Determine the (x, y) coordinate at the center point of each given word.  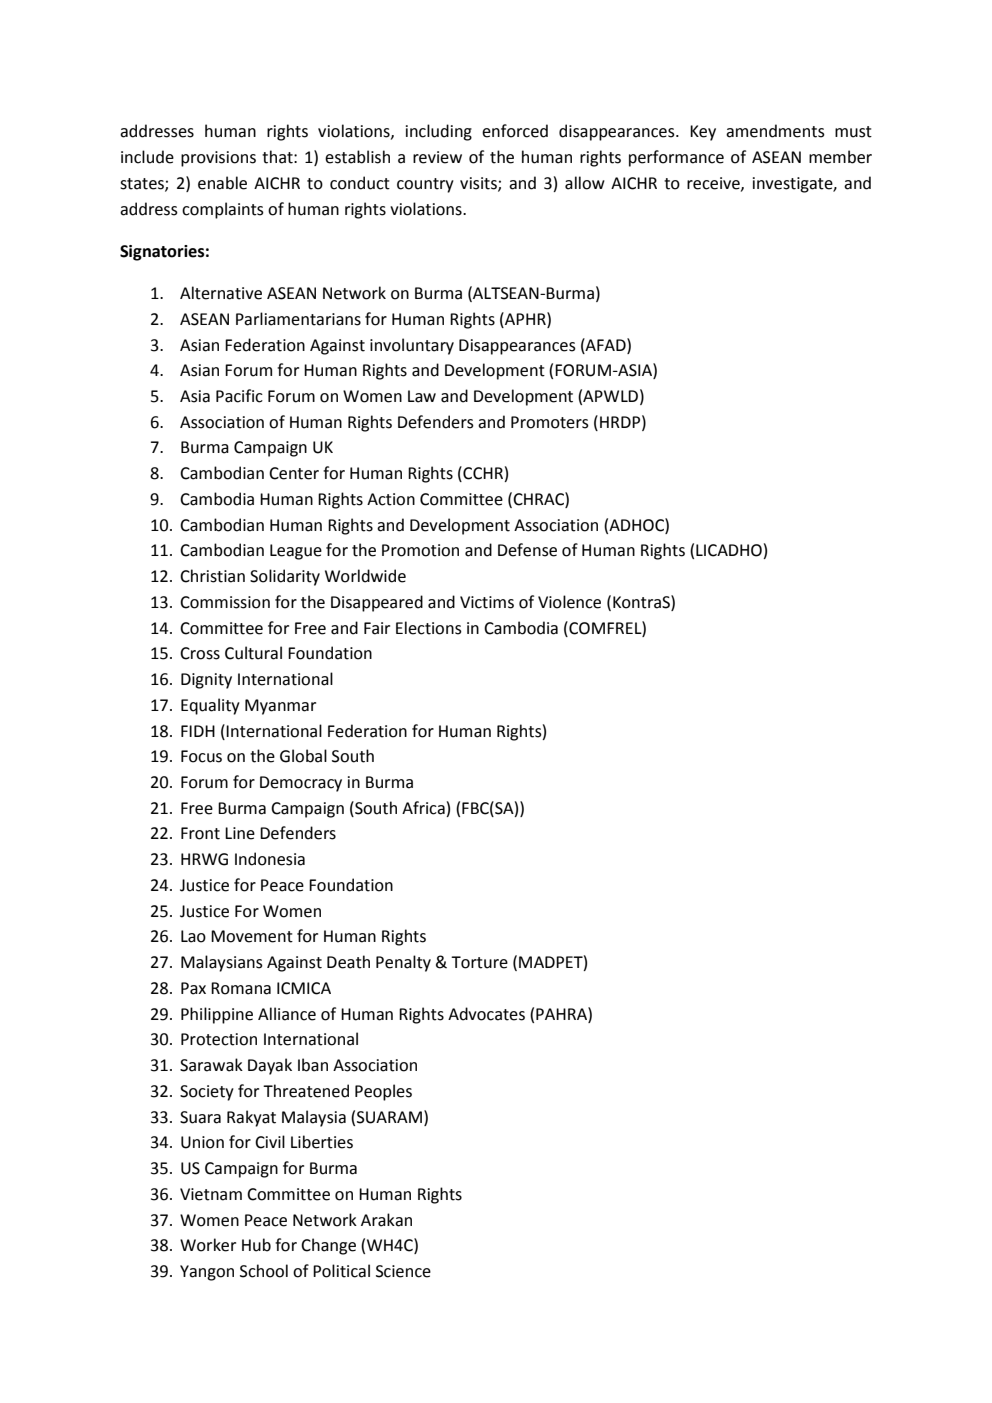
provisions (218, 159)
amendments (775, 131)
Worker (208, 1245)
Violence (569, 602)
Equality (210, 706)
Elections (429, 628)
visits (479, 184)
